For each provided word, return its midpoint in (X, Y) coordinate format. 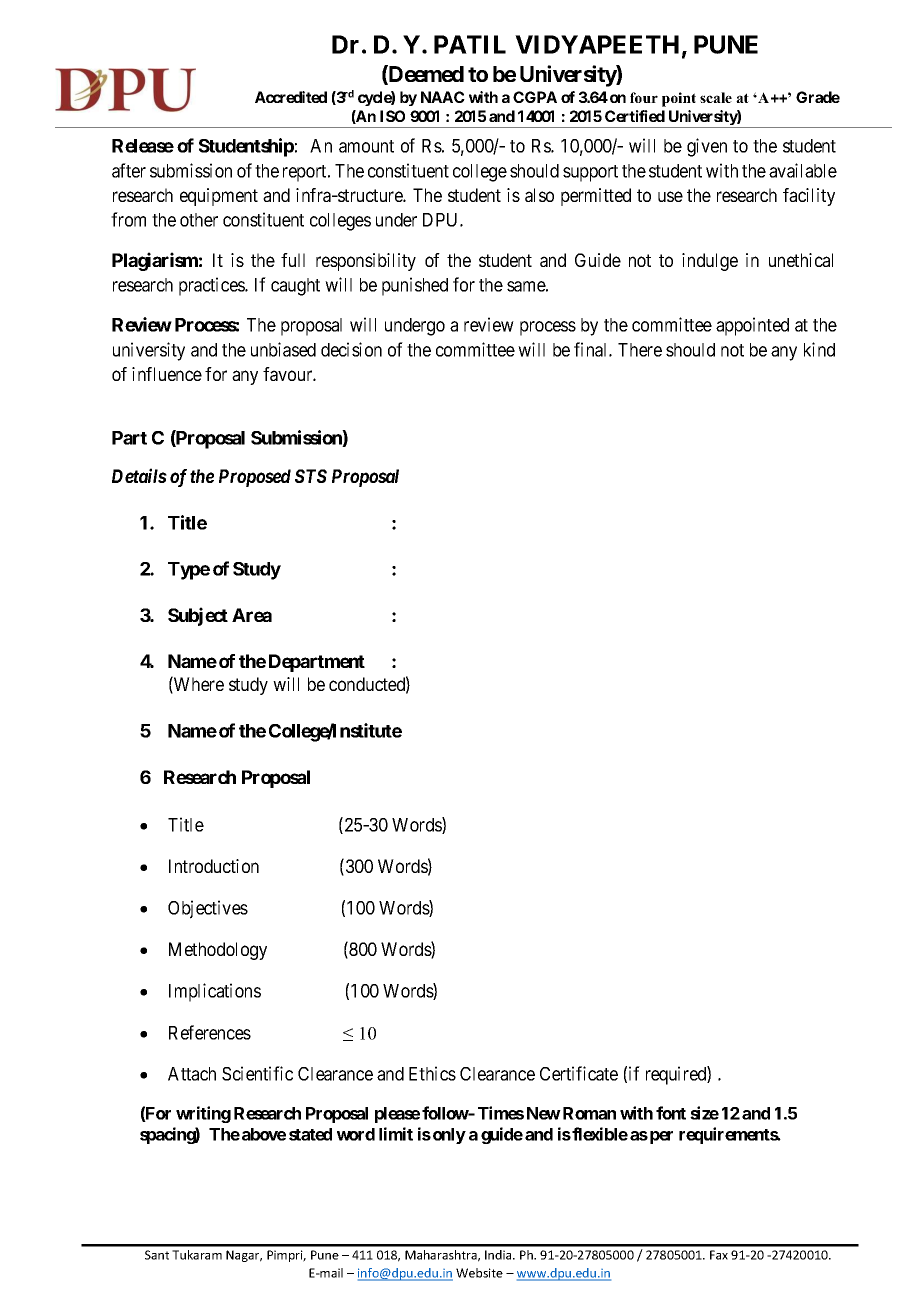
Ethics (432, 1073)
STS (311, 476)
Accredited (291, 97)
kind (819, 349)
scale (716, 97)
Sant (157, 1255)
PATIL (470, 44)
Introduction (214, 866)
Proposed (255, 478)
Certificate (579, 1073)
